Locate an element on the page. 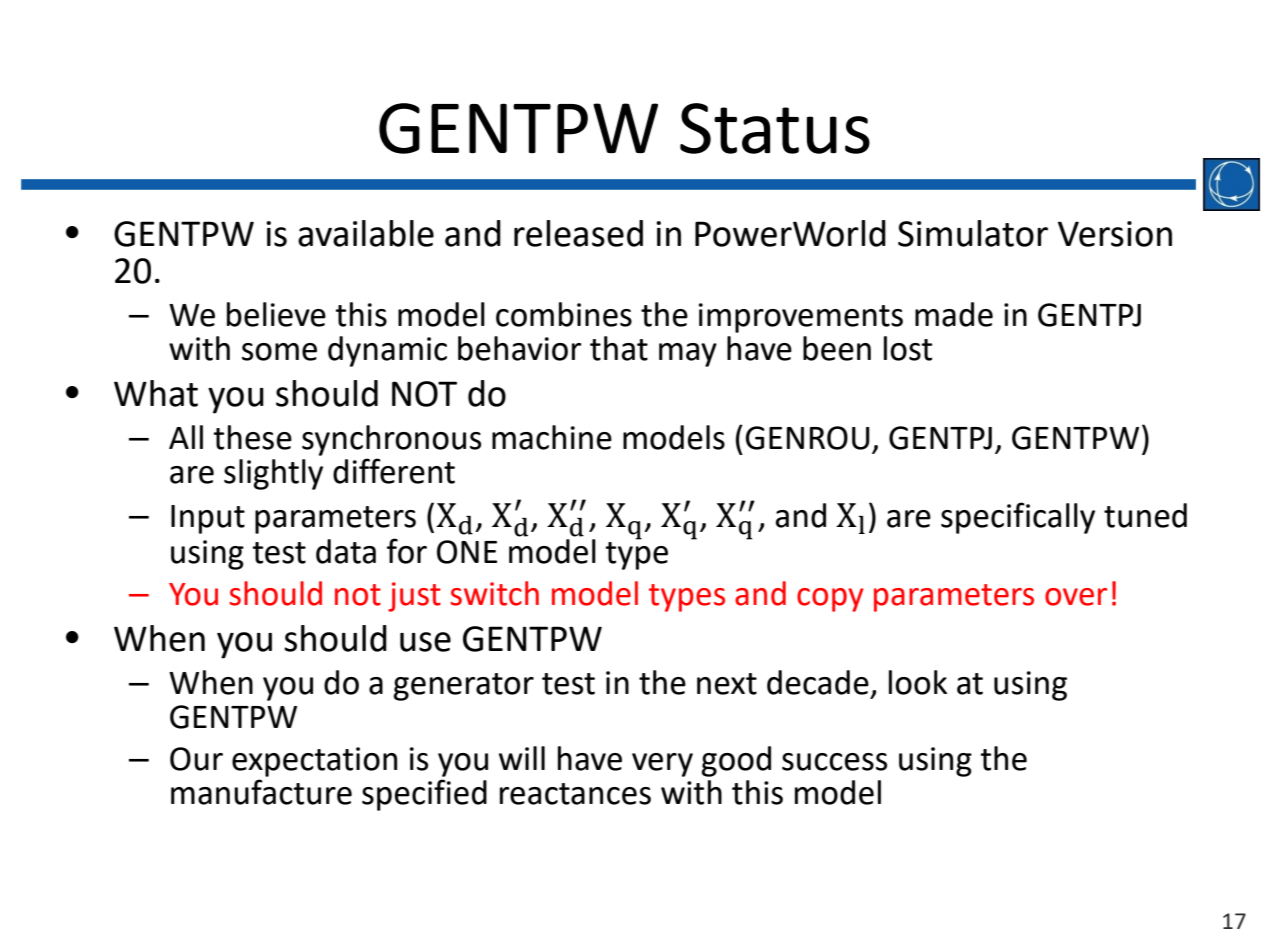 The height and width of the document is (952, 1270). may is located at coordinates (688, 355).
